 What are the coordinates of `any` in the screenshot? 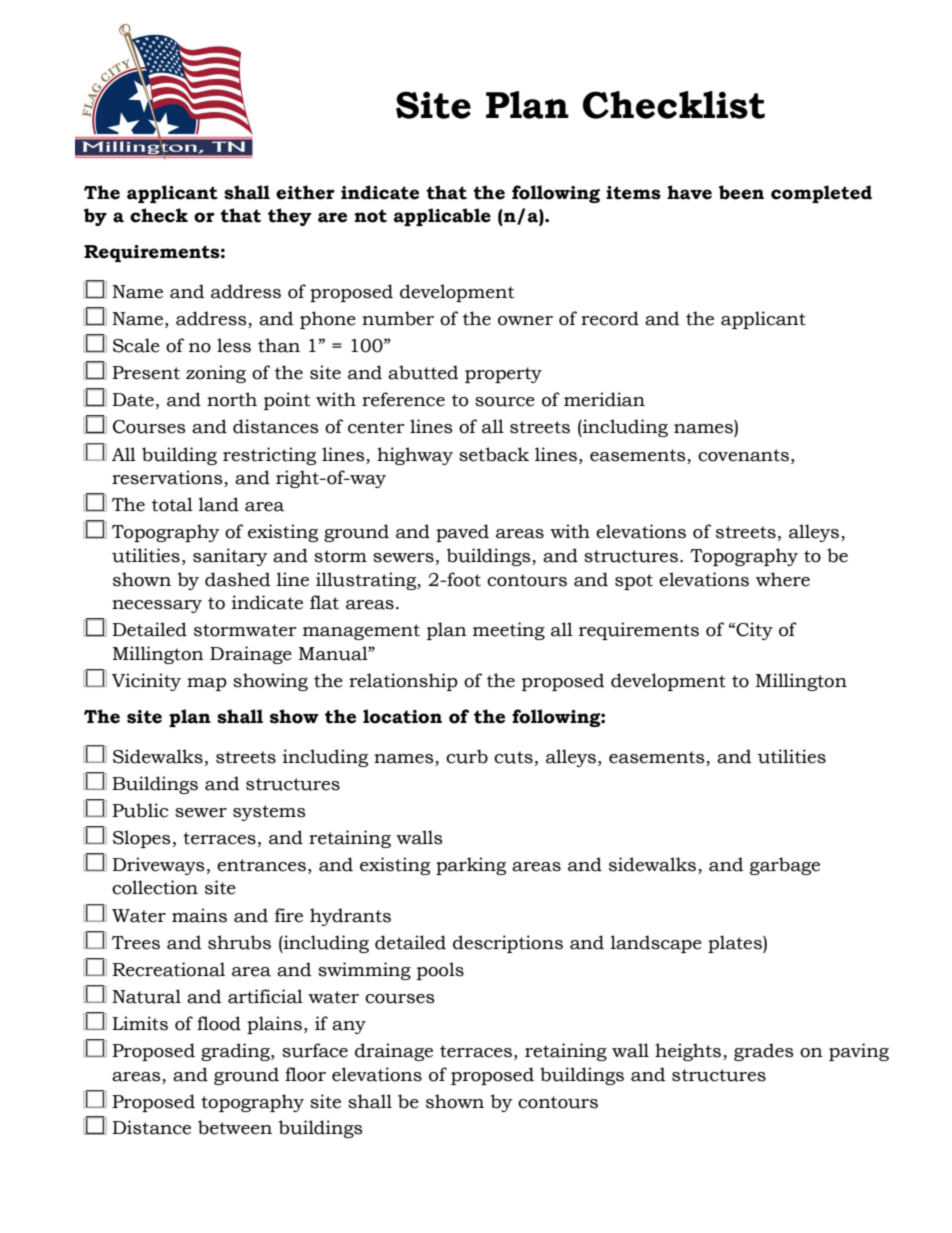 It's located at (349, 1027).
